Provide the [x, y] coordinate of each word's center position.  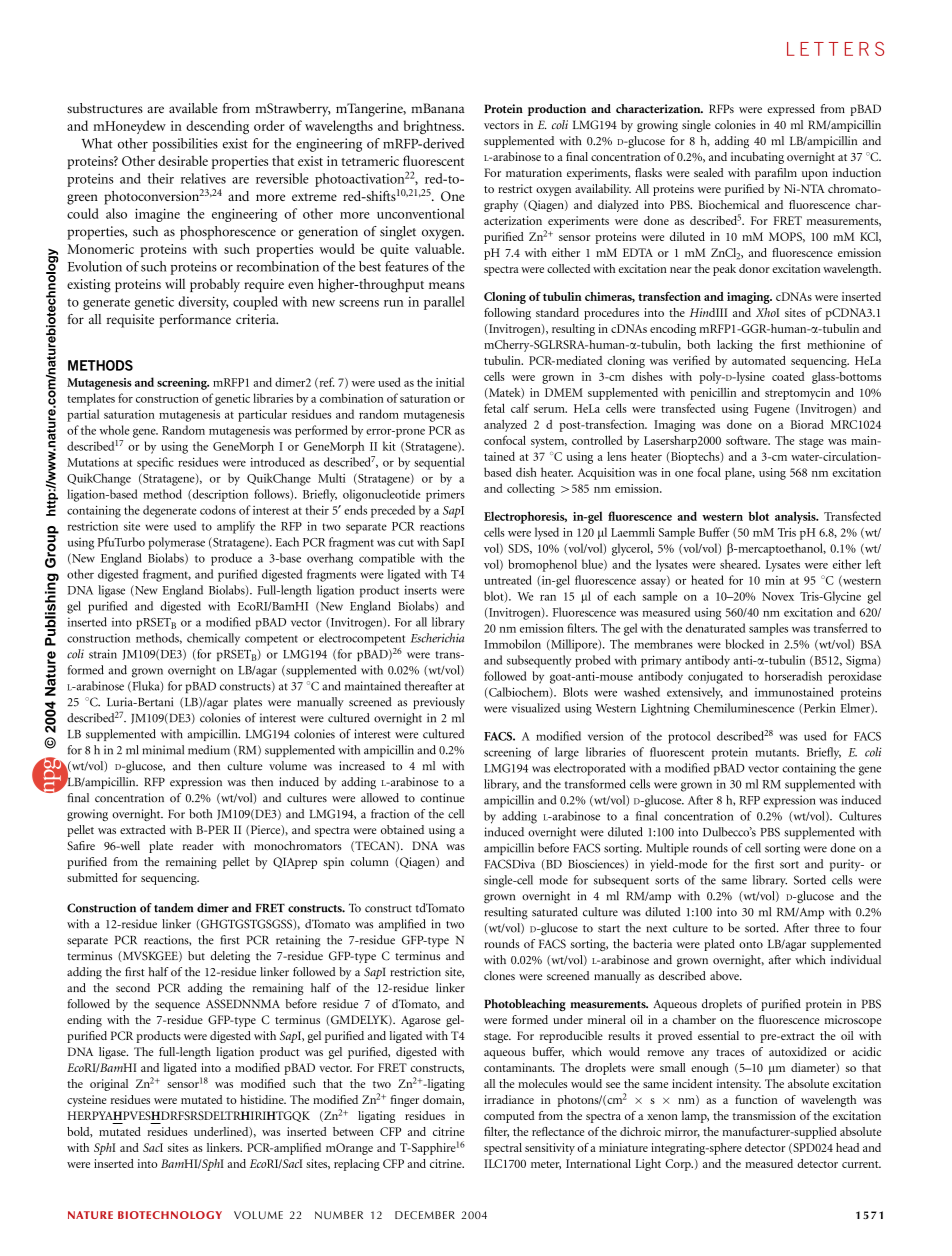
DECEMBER [425, 1215]
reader [198, 845]
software [748, 440]
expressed [791, 110]
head [847, 1147]
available [193, 108]
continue [443, 798]
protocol [689, 737]
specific [155, 463]
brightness [433, 127]
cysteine [87, 1101]
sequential [439, 463]
